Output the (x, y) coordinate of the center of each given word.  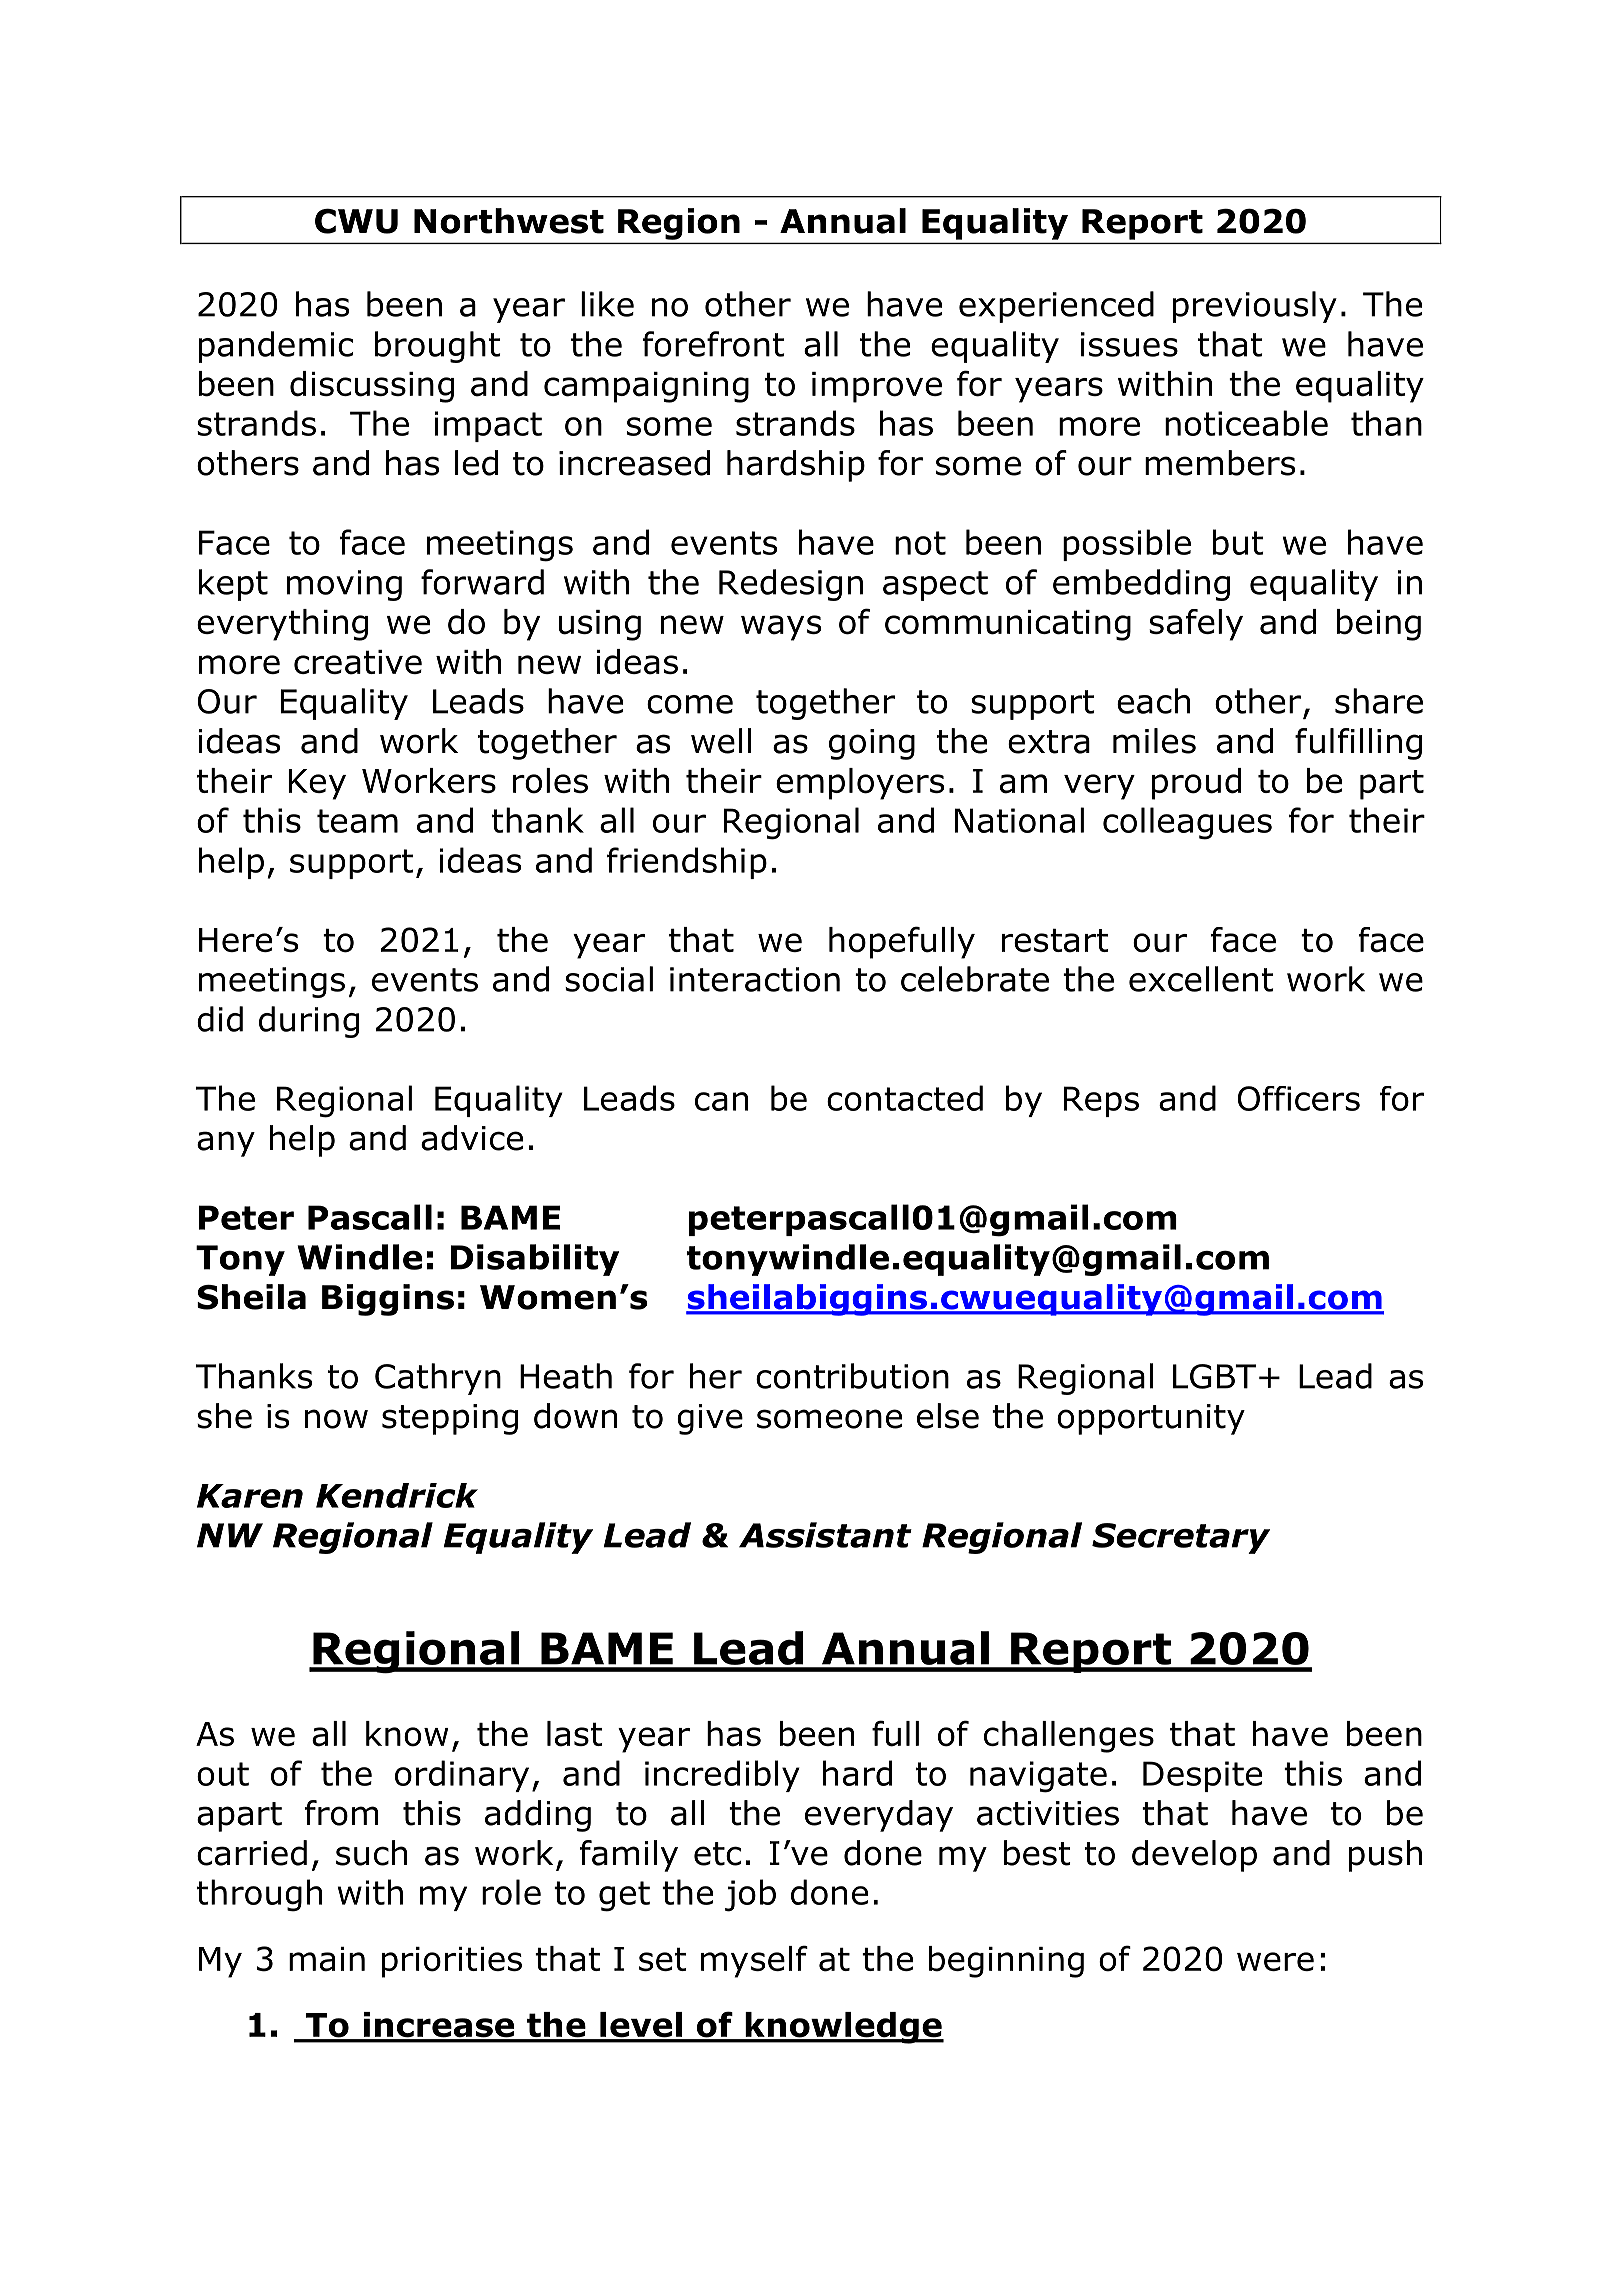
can (721, 1101)
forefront (714, 344)
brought (438, 347)
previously (1255, 307)
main (327, 1959)
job (750, 1895)
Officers (1299, 1098)
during (309, 1022)
